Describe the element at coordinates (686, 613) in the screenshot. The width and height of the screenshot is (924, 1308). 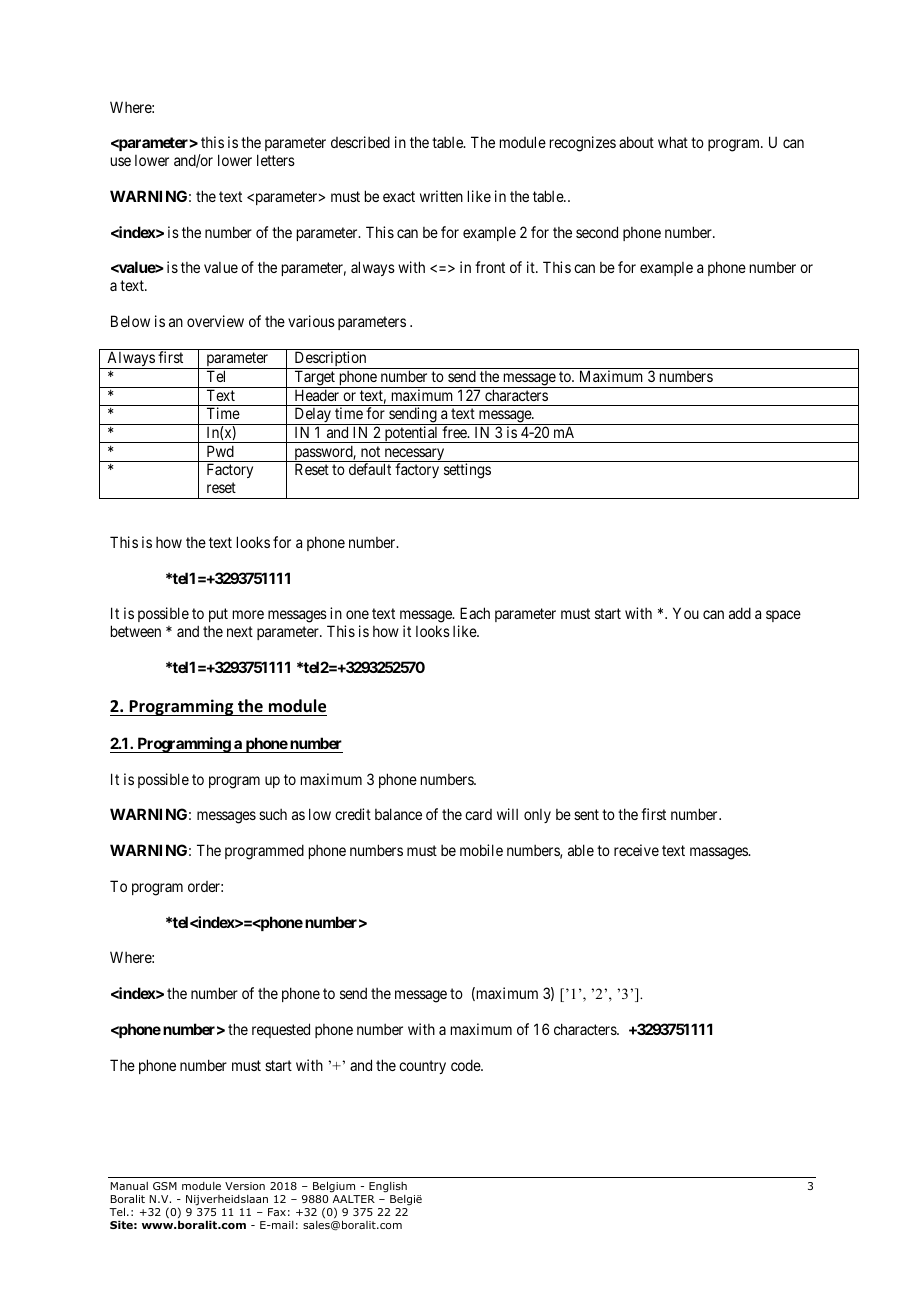
I see `You` at that location.
